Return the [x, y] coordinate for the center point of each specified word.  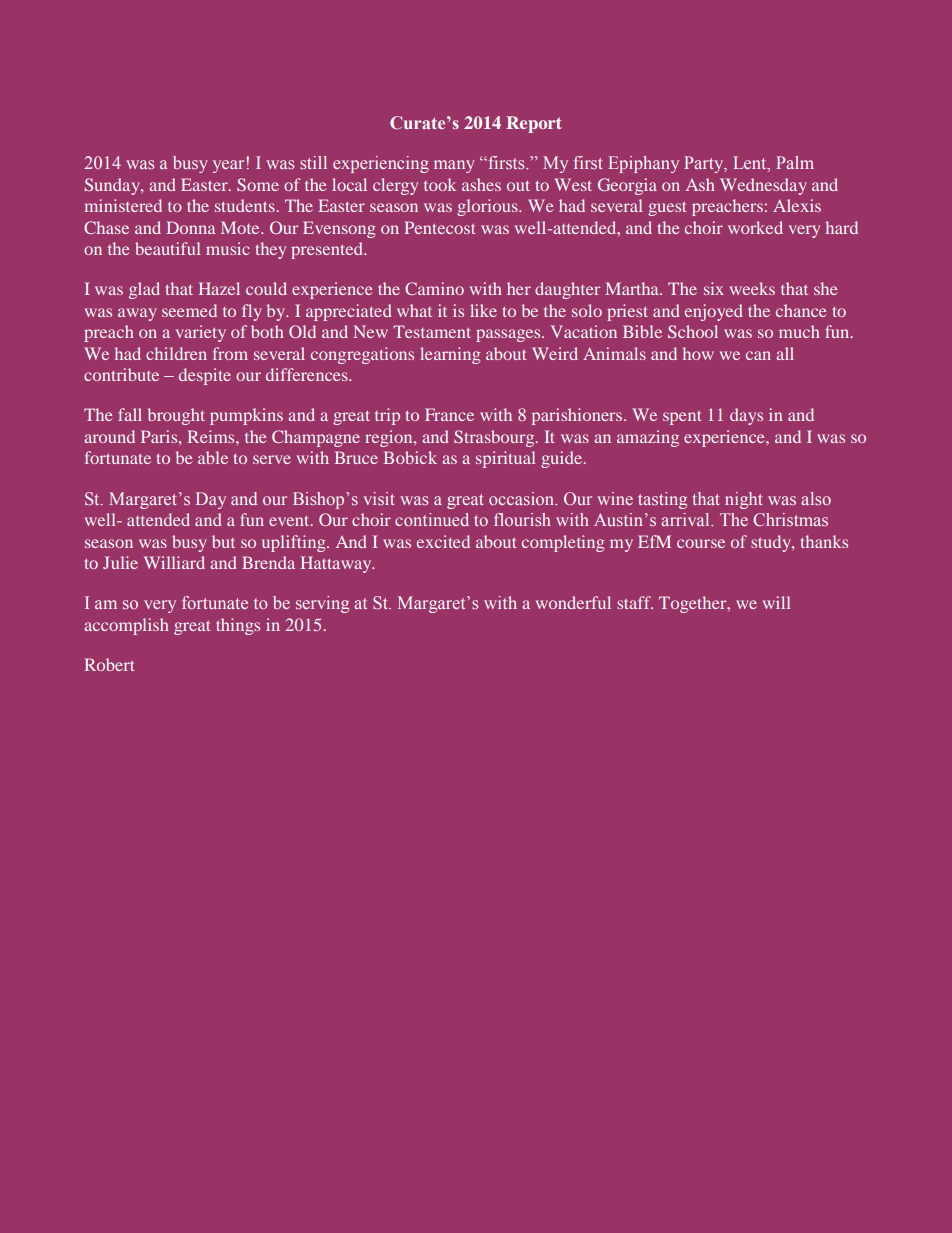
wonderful [573, 602]
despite [205, 376]
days [746, 416]
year [228, 166]
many [454, 166]
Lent [751, 164]
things [238, 626]
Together [694, 604]
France [449, 414]
